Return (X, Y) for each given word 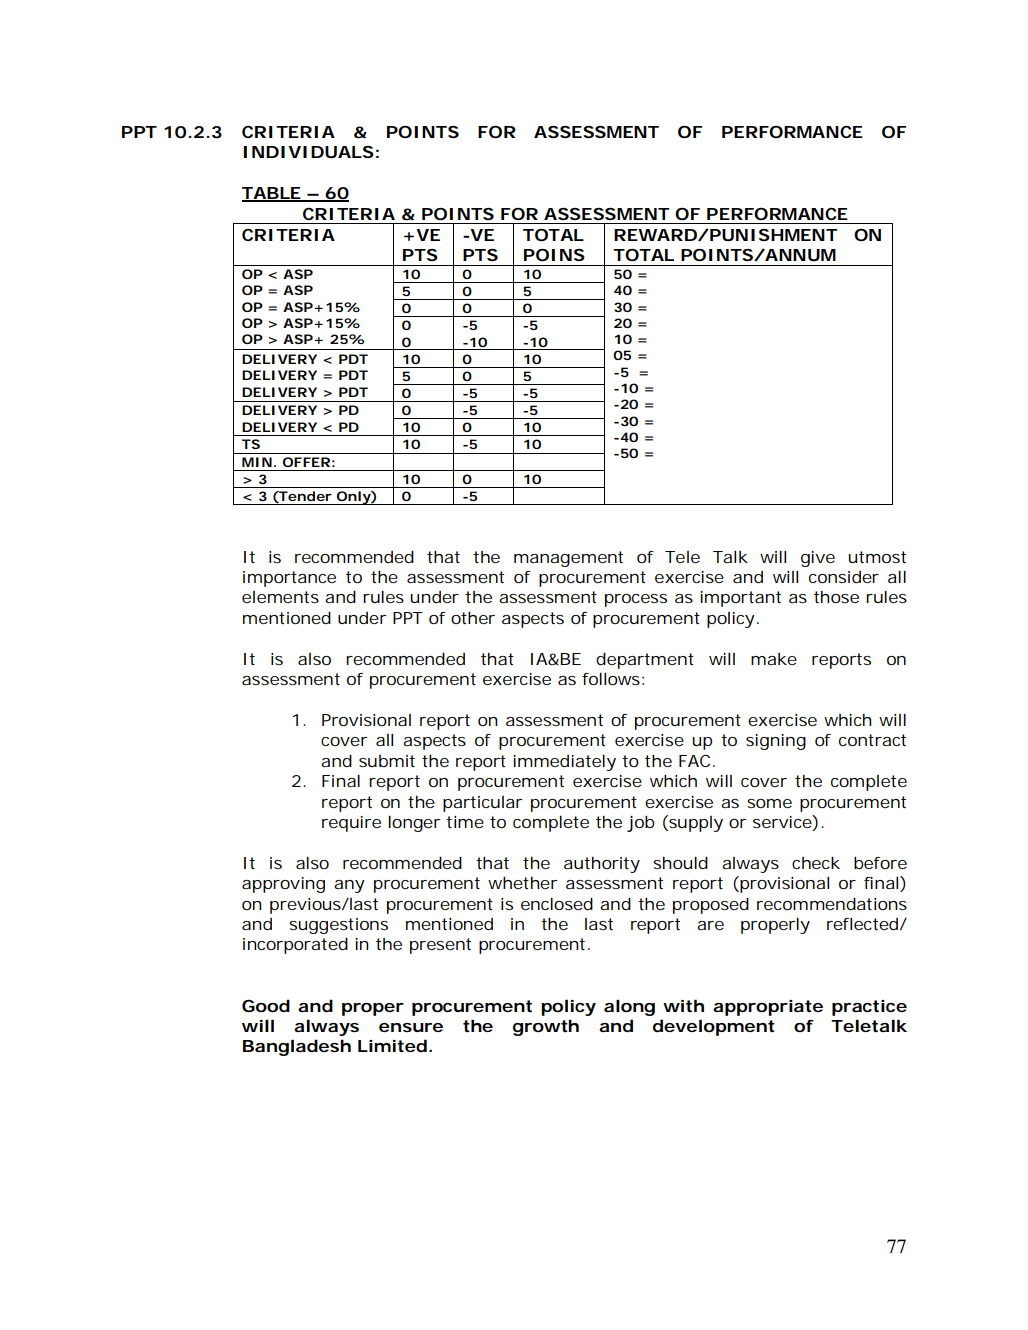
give (818, 559)
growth (546, 1027)
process (636, 600)
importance (289, 579)
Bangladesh (297, 1047)
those (836, 597)
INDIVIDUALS (308, 152)
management (568, 559)
